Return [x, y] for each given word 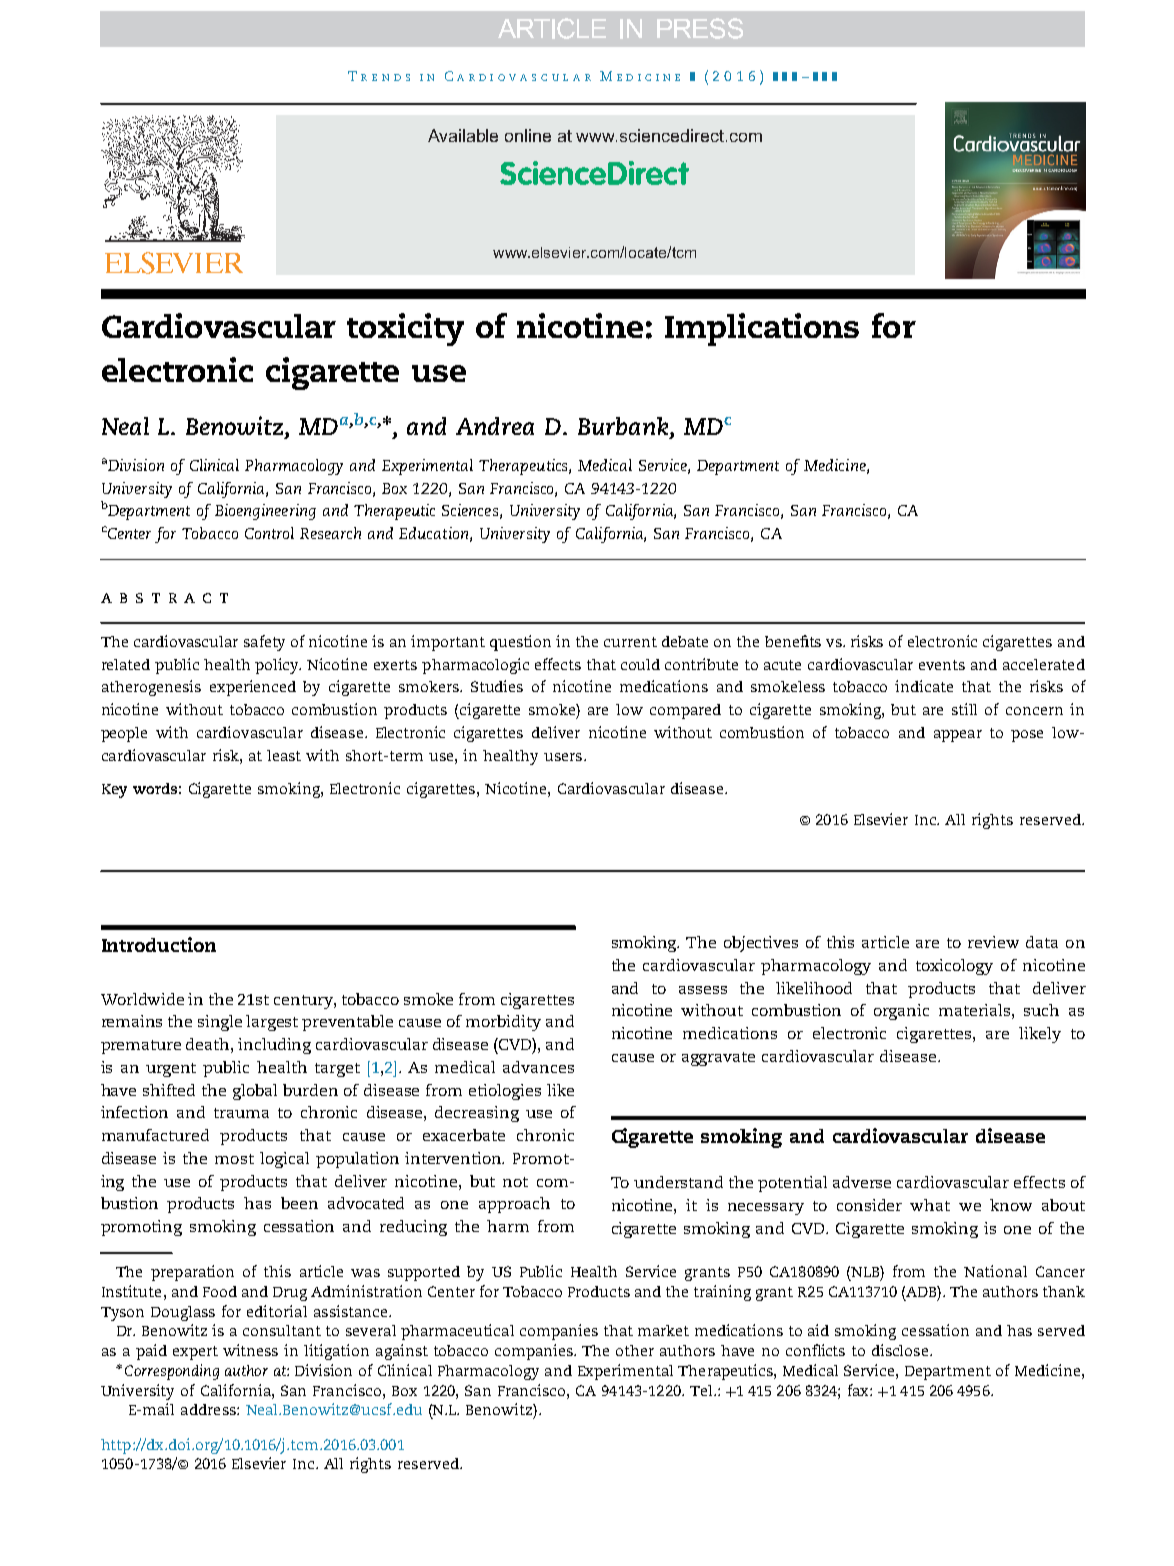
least [284, 755]
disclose [901, 1350]
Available [463, 135]
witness [250, 1350]
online [528, 135]
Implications [762, 329]
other [635, 1350]
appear [958, 736]
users [564, 757]
